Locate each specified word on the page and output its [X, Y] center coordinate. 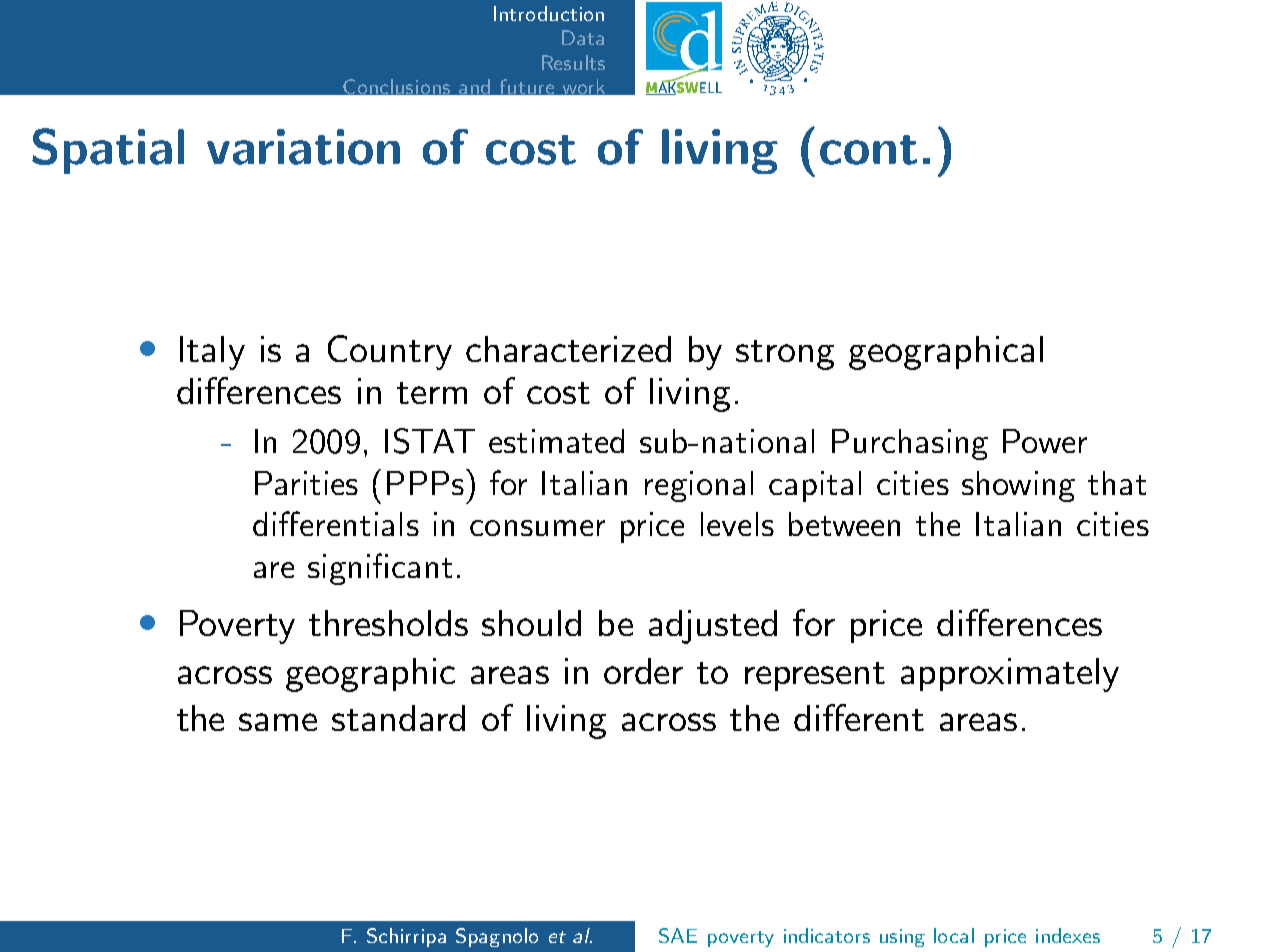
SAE [678, 935]
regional [699, 486]
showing [1018, 486]
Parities [306, 483]
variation [303, 147]
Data [583, 37]
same [278, 722]
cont [868, 150]
